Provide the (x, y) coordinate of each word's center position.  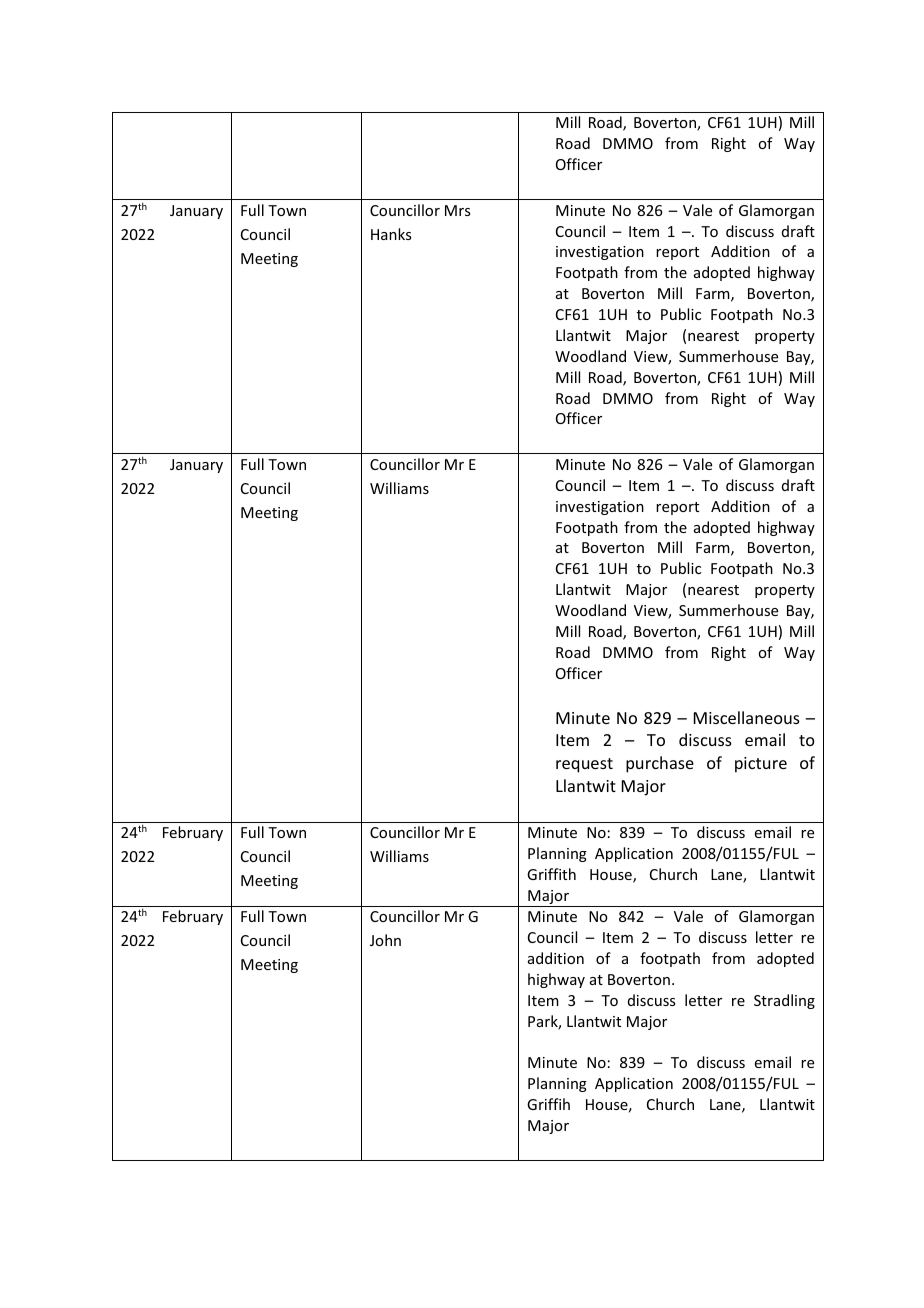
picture (761, 765)
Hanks (391, 234)
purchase (660, 764)
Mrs (457, 210)
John (385, 940)
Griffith (551, 874)
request (584, 765)
